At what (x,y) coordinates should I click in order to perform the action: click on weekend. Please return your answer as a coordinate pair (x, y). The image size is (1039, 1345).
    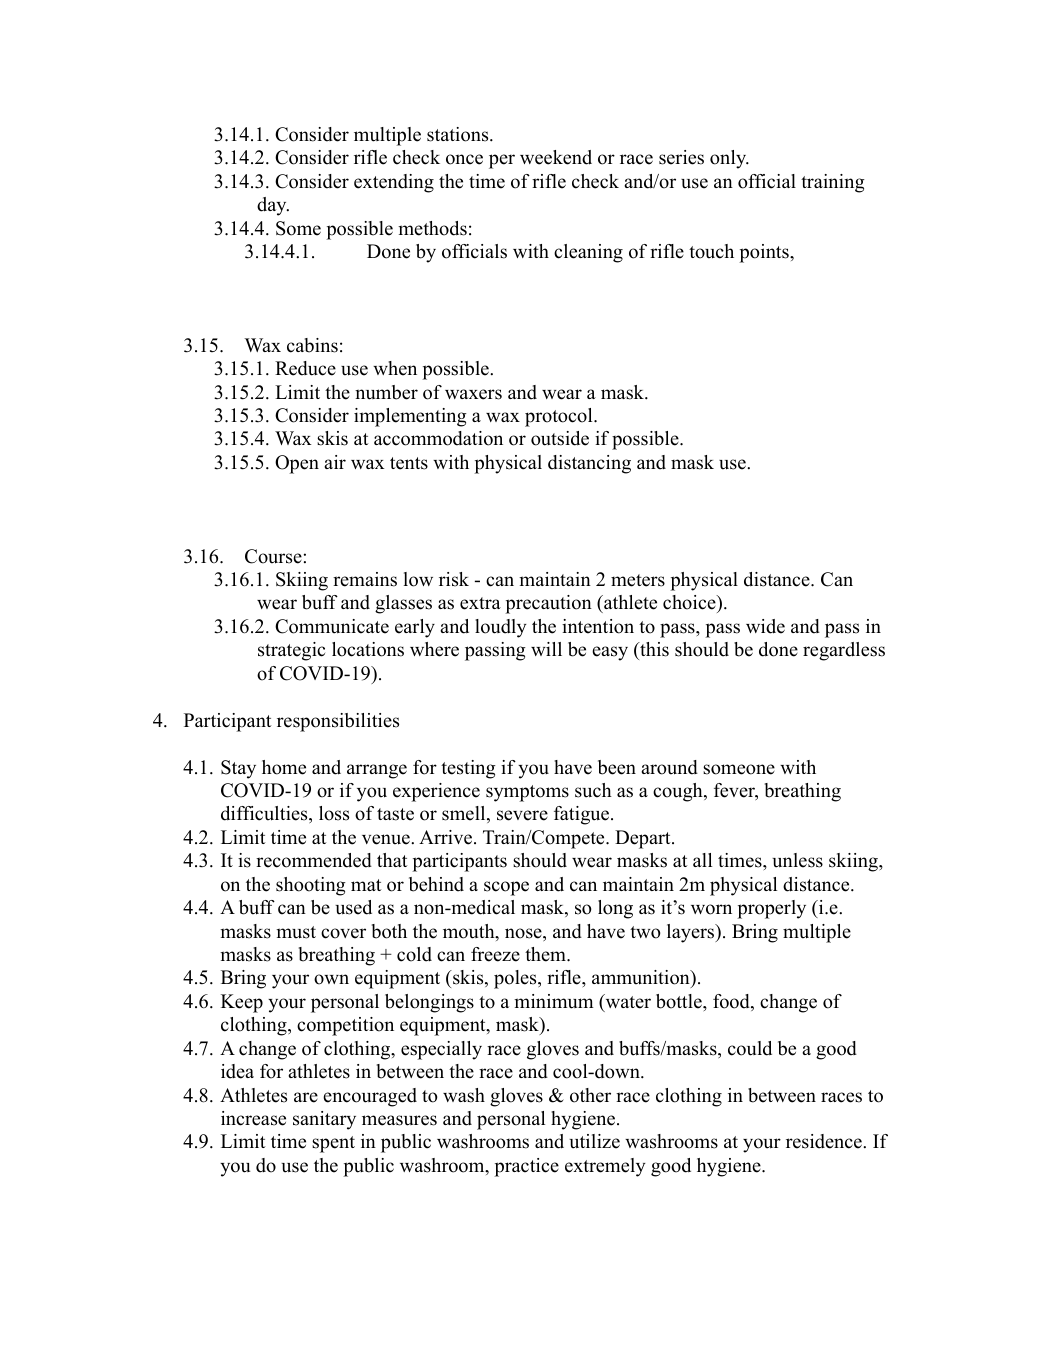
    Looking at the image, I should click on (556, 157).
